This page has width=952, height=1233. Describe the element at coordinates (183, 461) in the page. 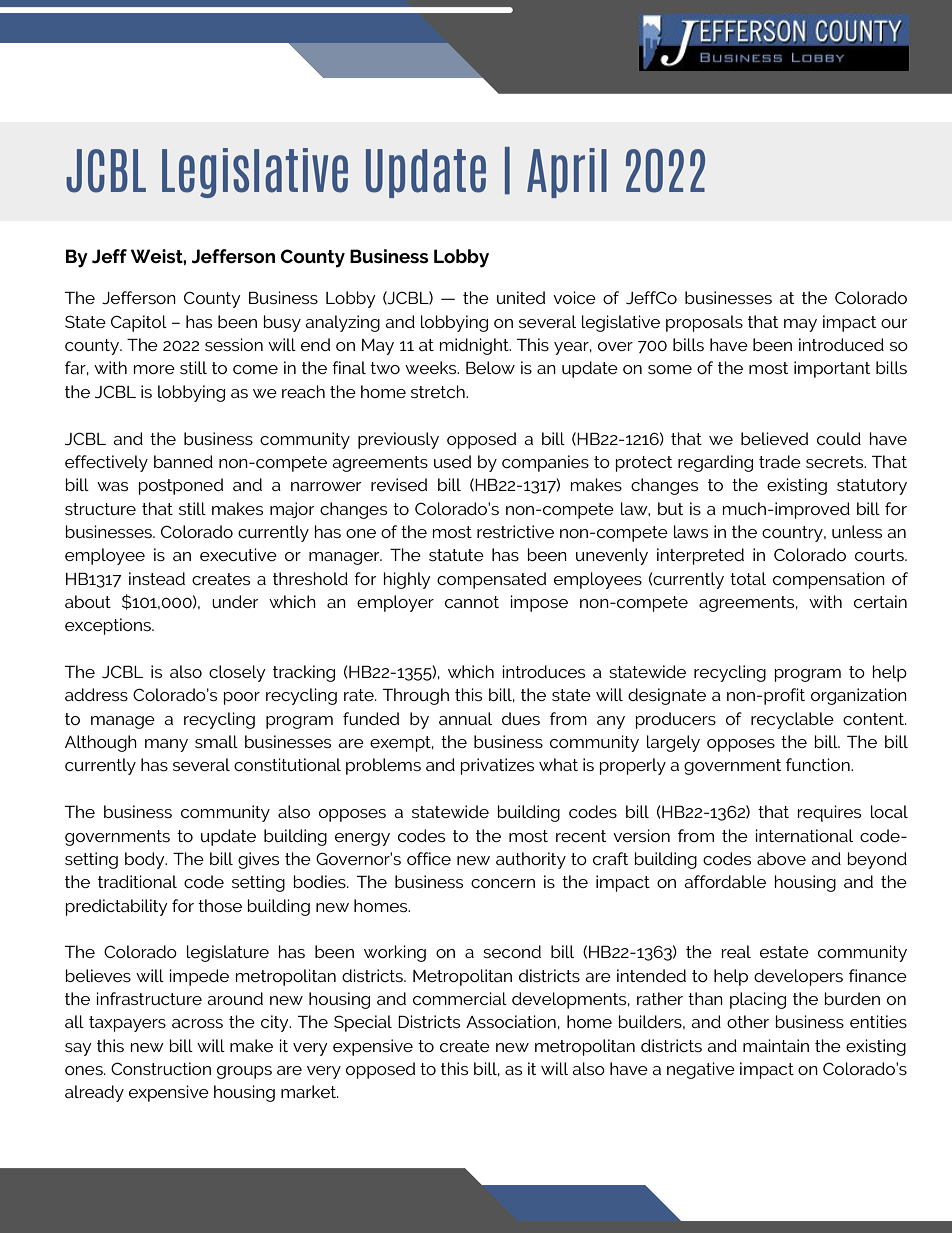

I see `banned` at that location.
